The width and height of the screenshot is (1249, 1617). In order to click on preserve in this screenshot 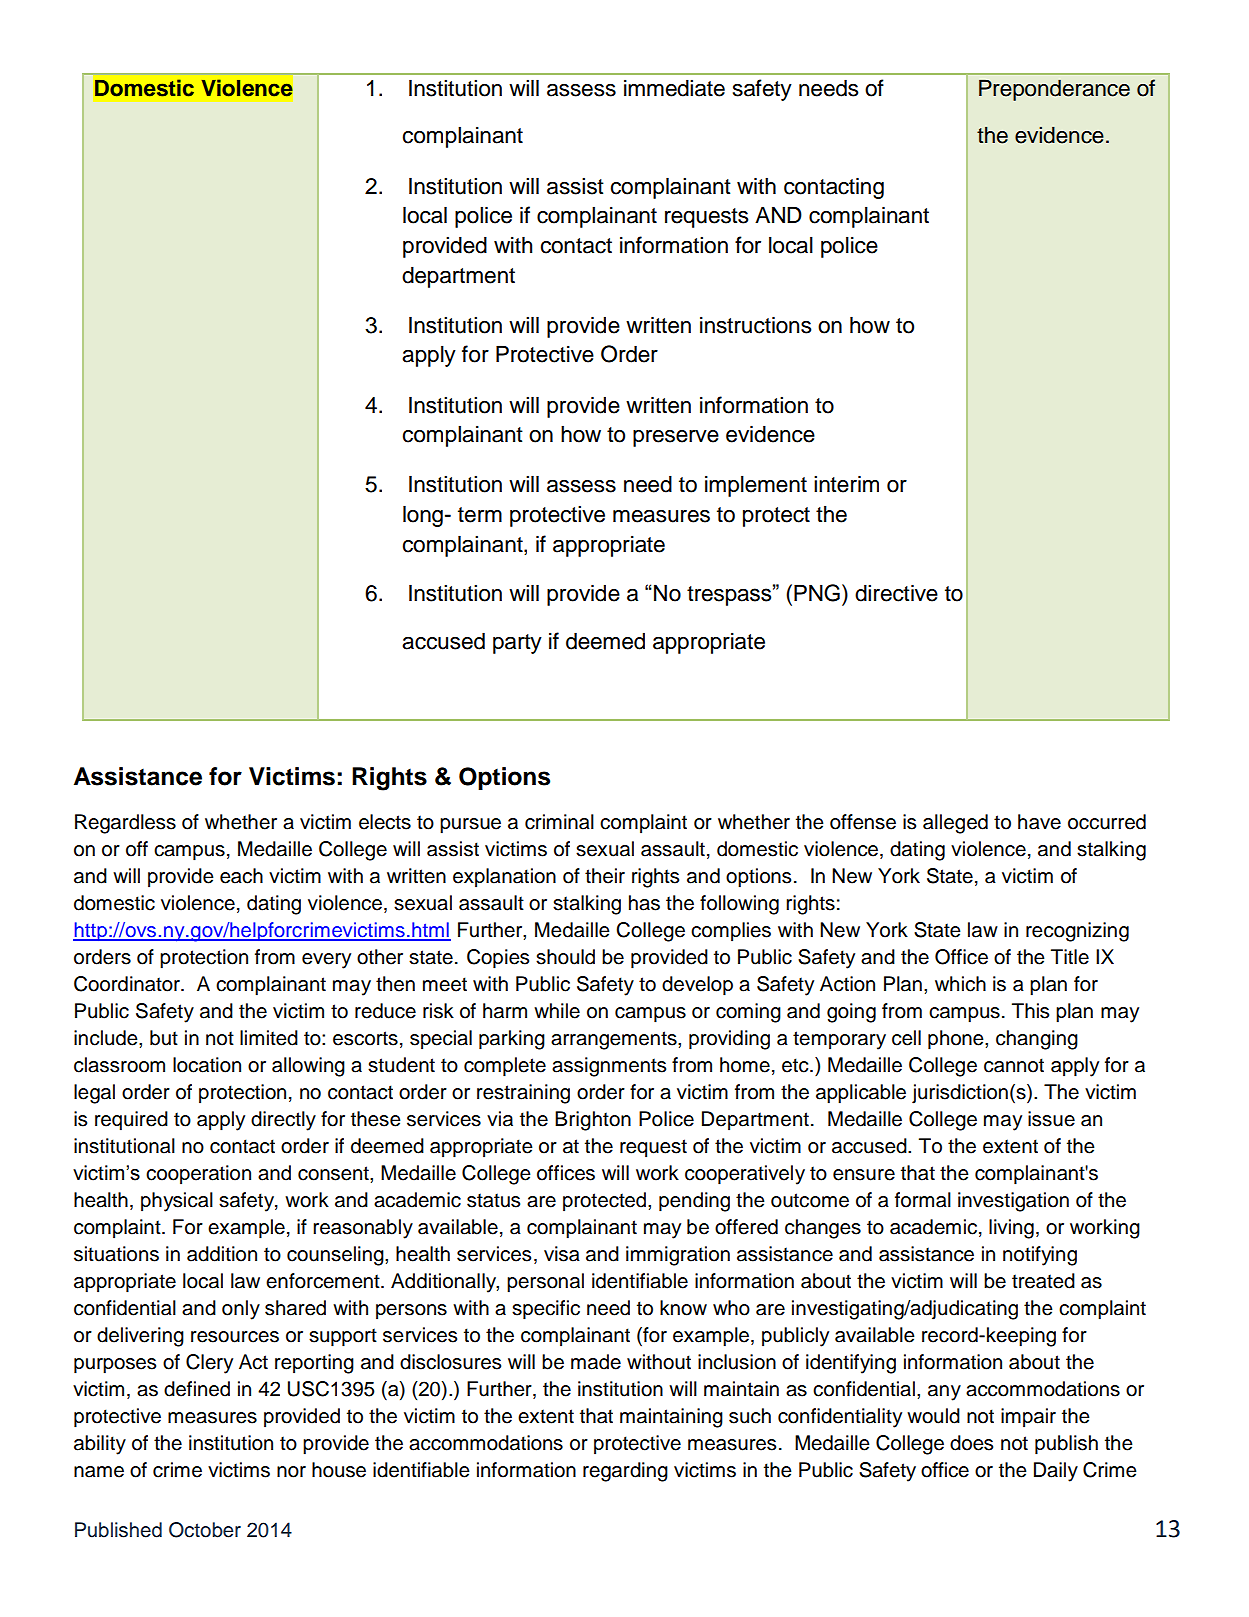, I will do `click(676, 438)`.
